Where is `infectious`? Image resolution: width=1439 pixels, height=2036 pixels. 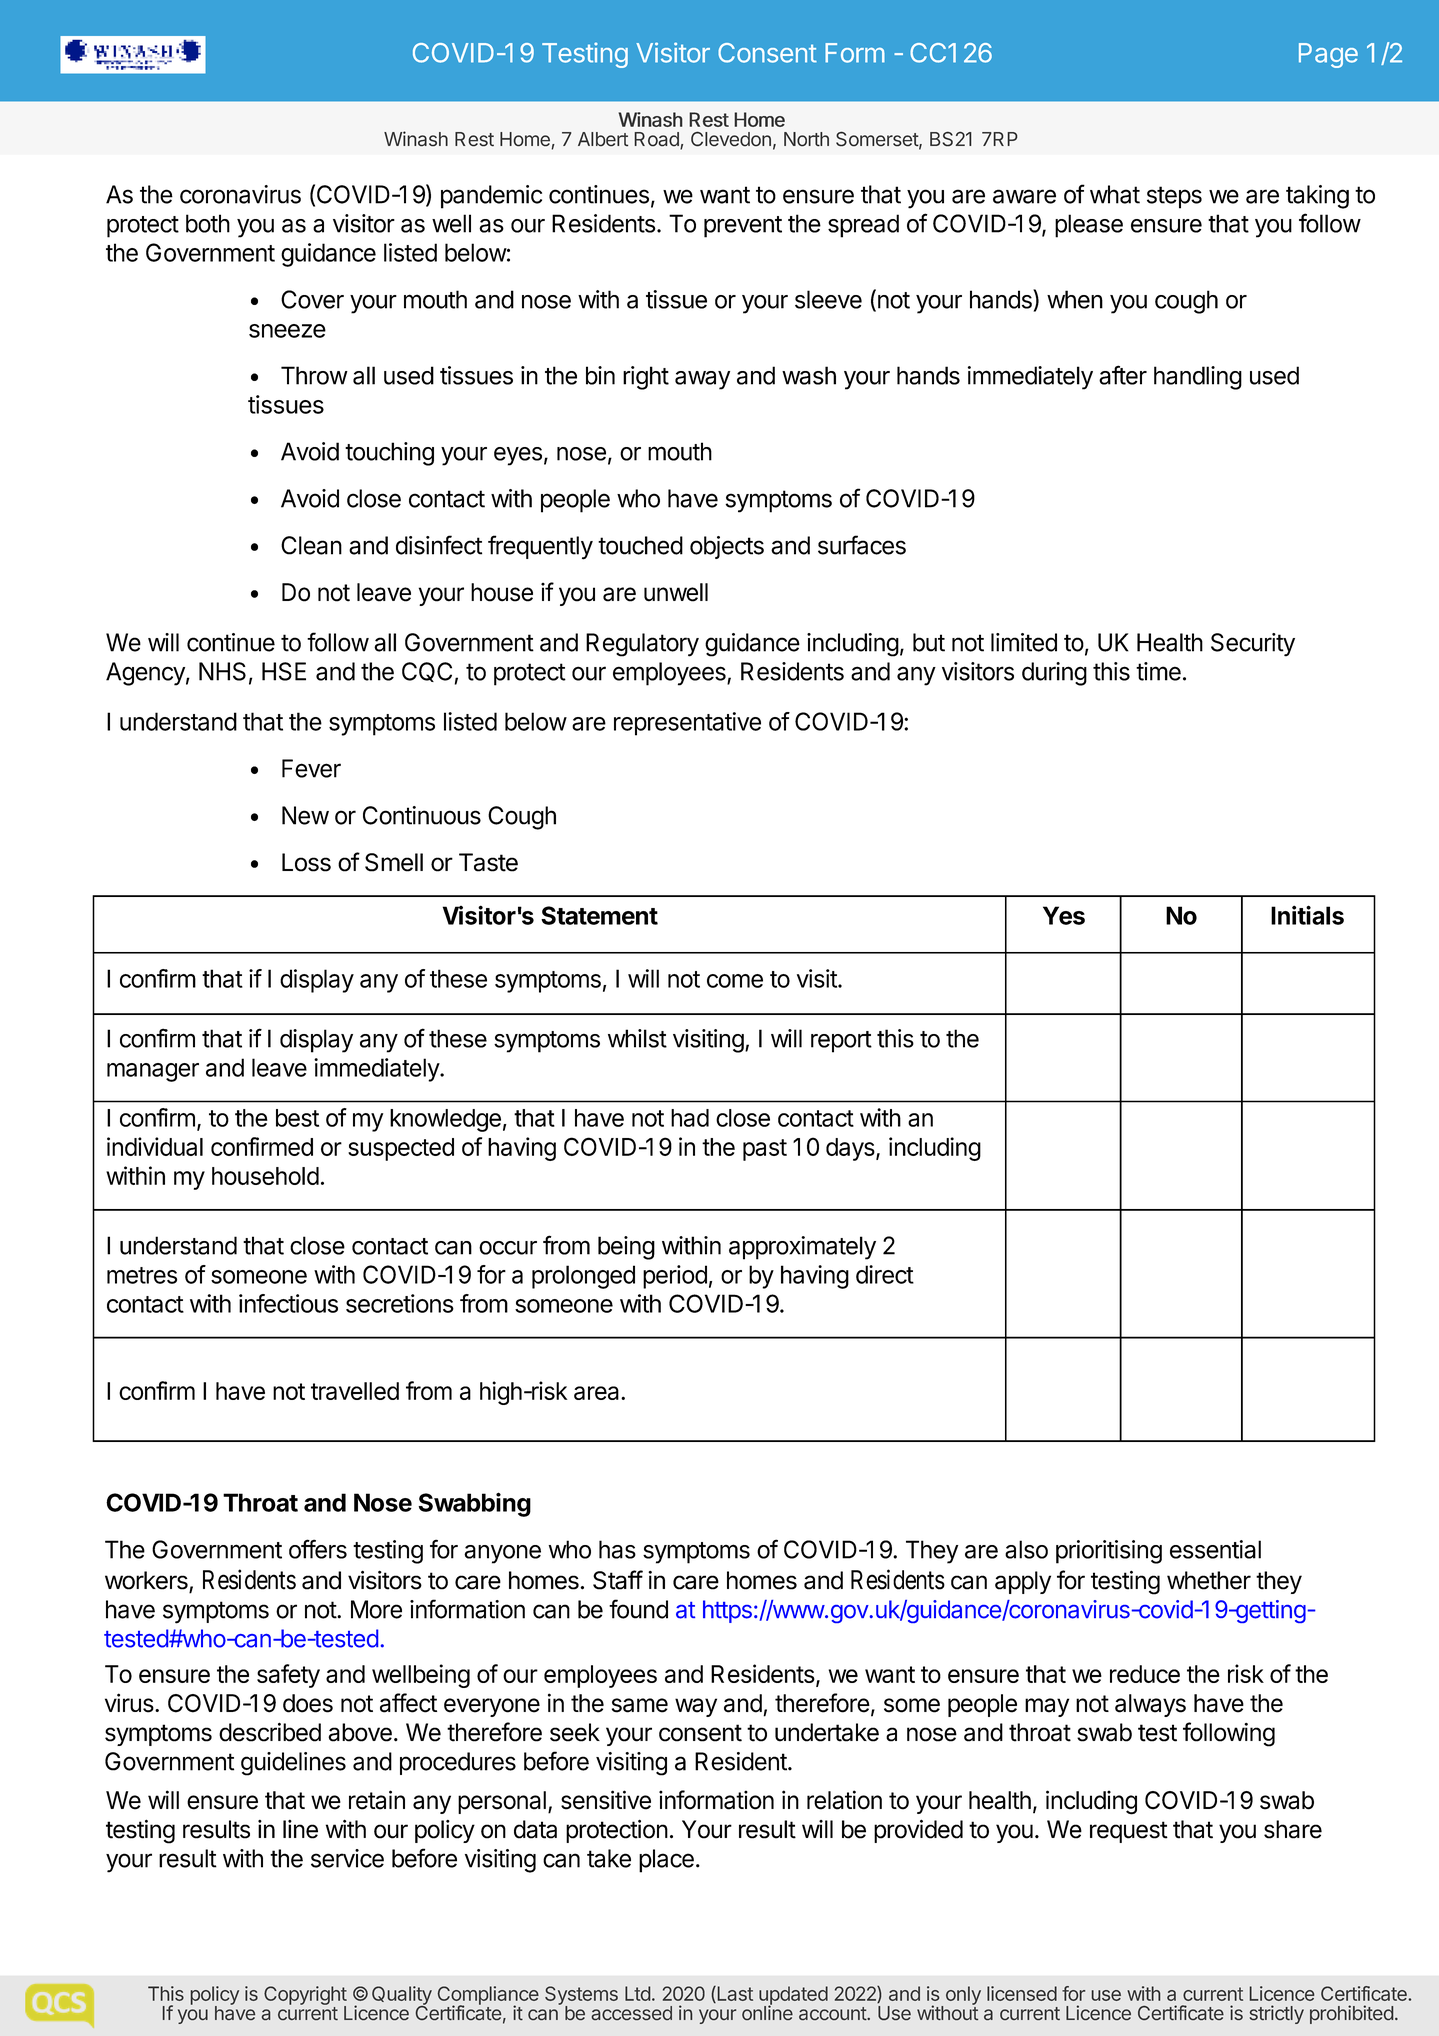 infectious is located at coordinates (288, 1303).
